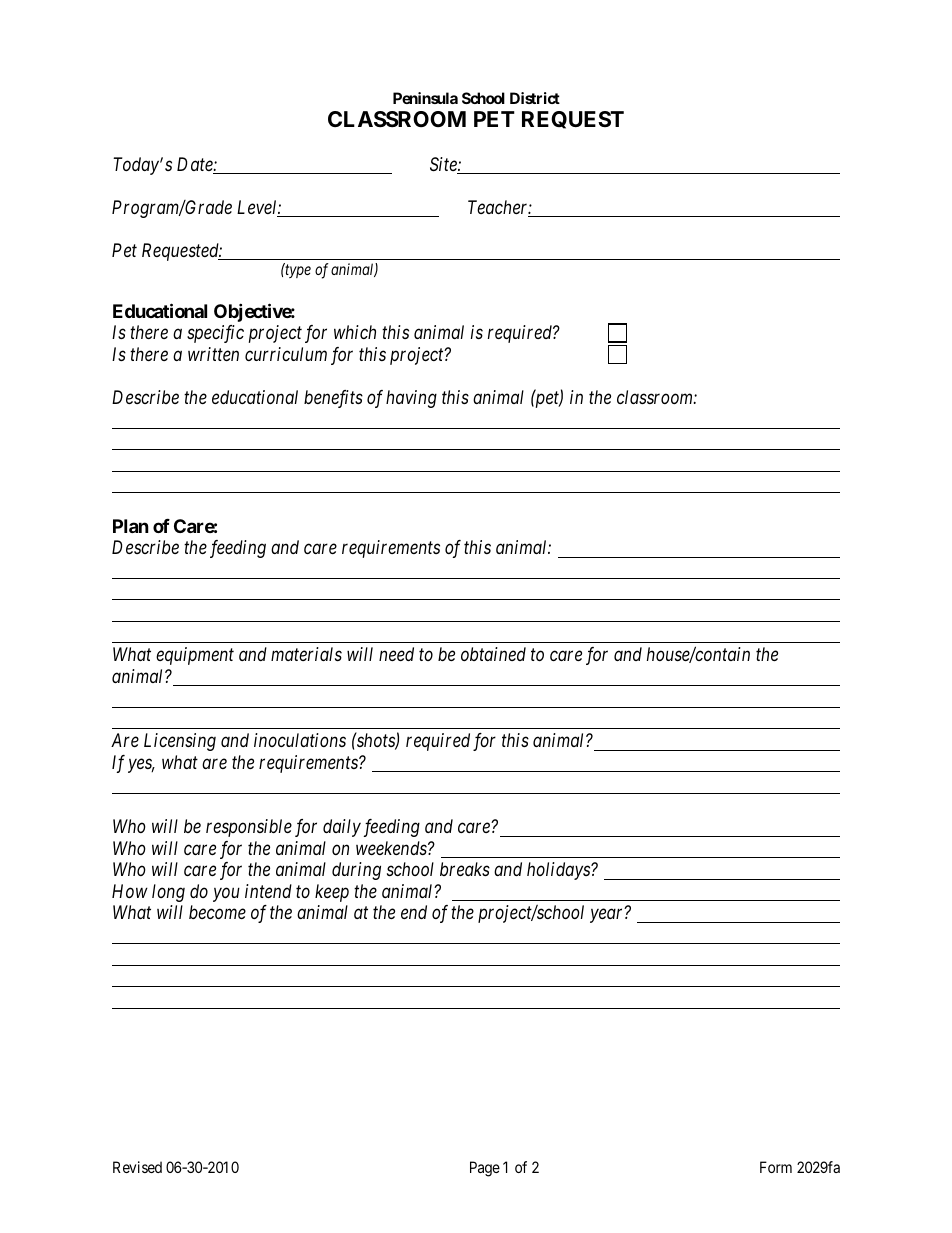 The image size is (952, 1233). What do you see at coordinates (425, 98) in the page?
I see `Peninsula` at bounding box center [425, 98].
